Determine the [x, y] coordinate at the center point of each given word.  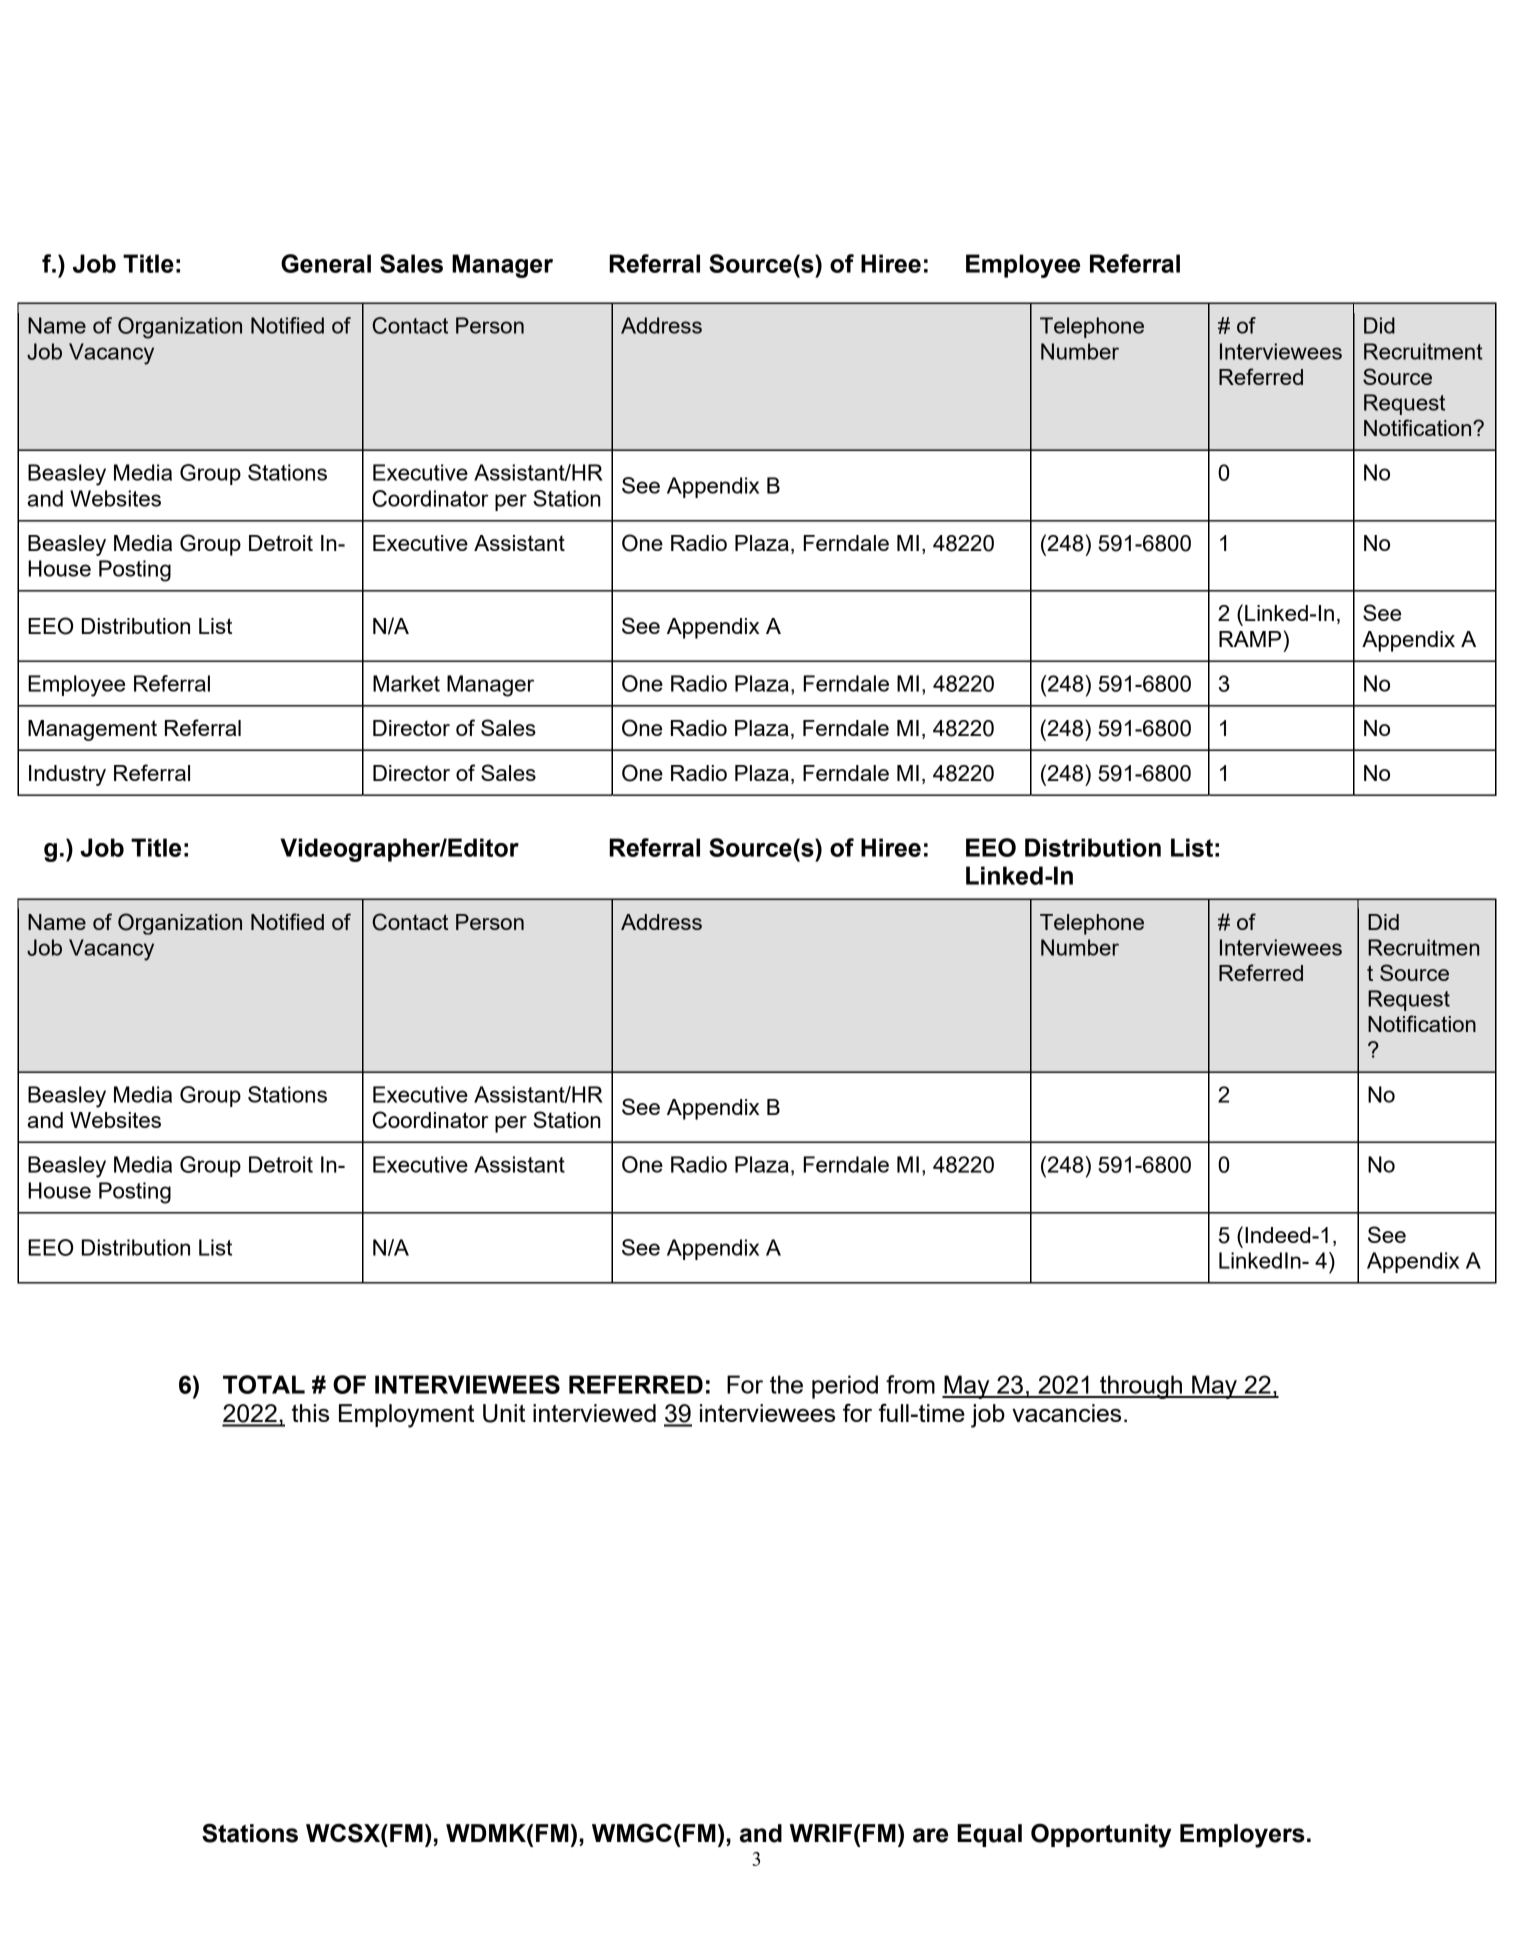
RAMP [1250, 639]
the [786, 1384]
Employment [406, 1416]
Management [92, 730]
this [310, 1413]
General [326, 263]
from [910, 1384]
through [1141, 1387]
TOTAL [264, 1384]
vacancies [1066, 1413]
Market [406, 683]
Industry [67, 775]
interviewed [594, 1413]
